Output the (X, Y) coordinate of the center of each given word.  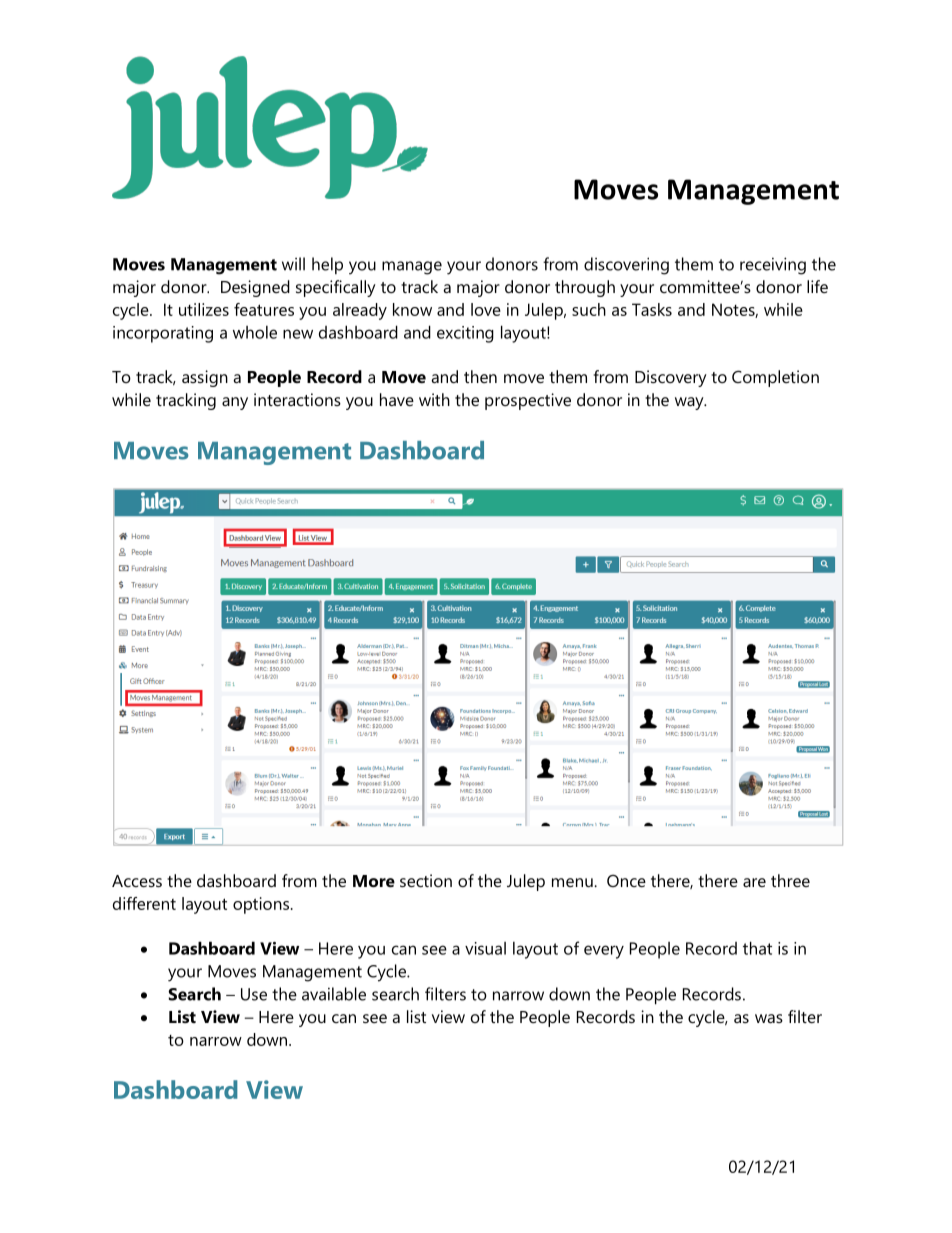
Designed (255, 288)
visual (485, 948)
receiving (773, 266)
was (769, 1018)
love (486, 309)
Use (254, 994)
